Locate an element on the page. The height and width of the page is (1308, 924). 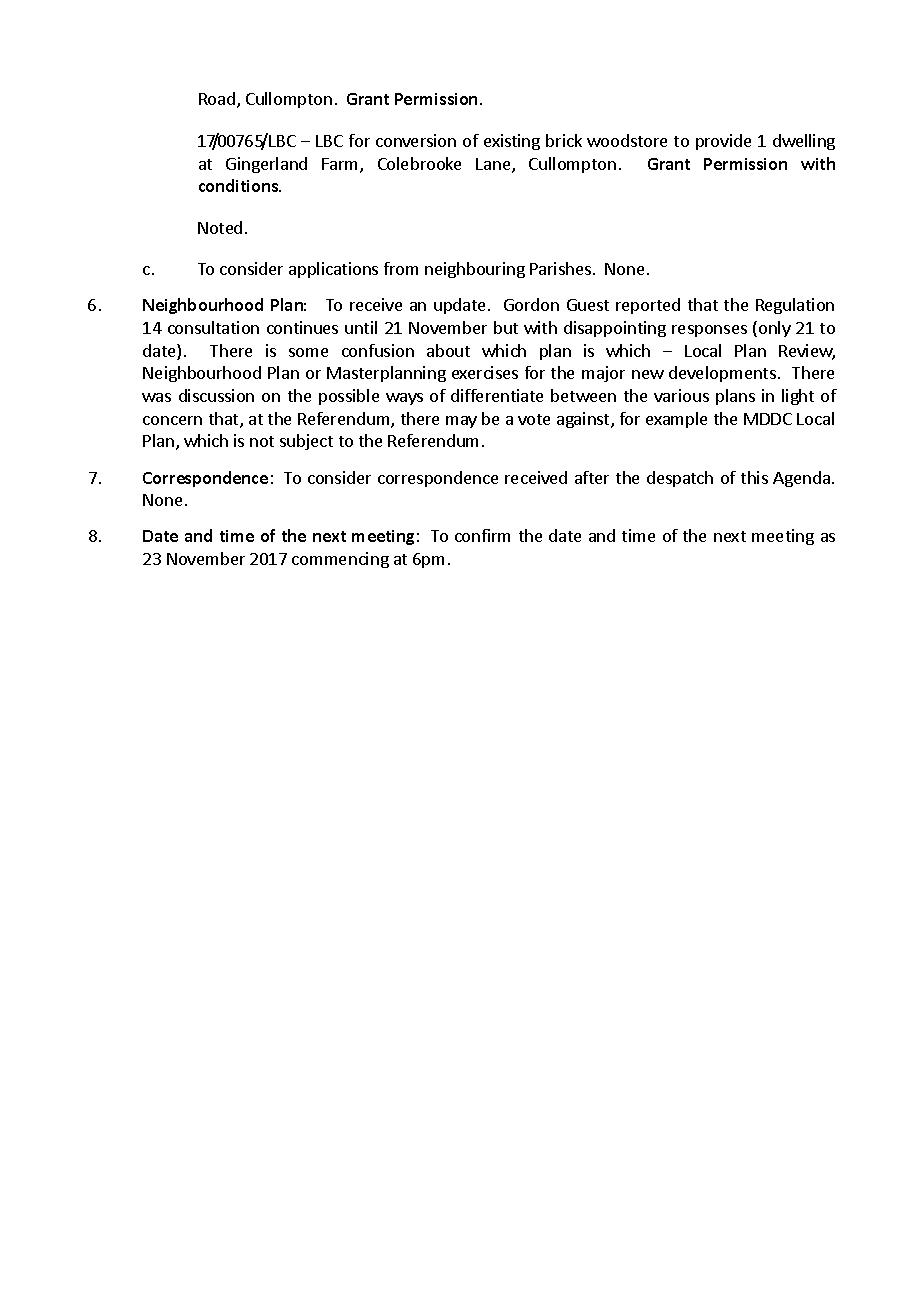
existing is located at coordinates (512, 142).
